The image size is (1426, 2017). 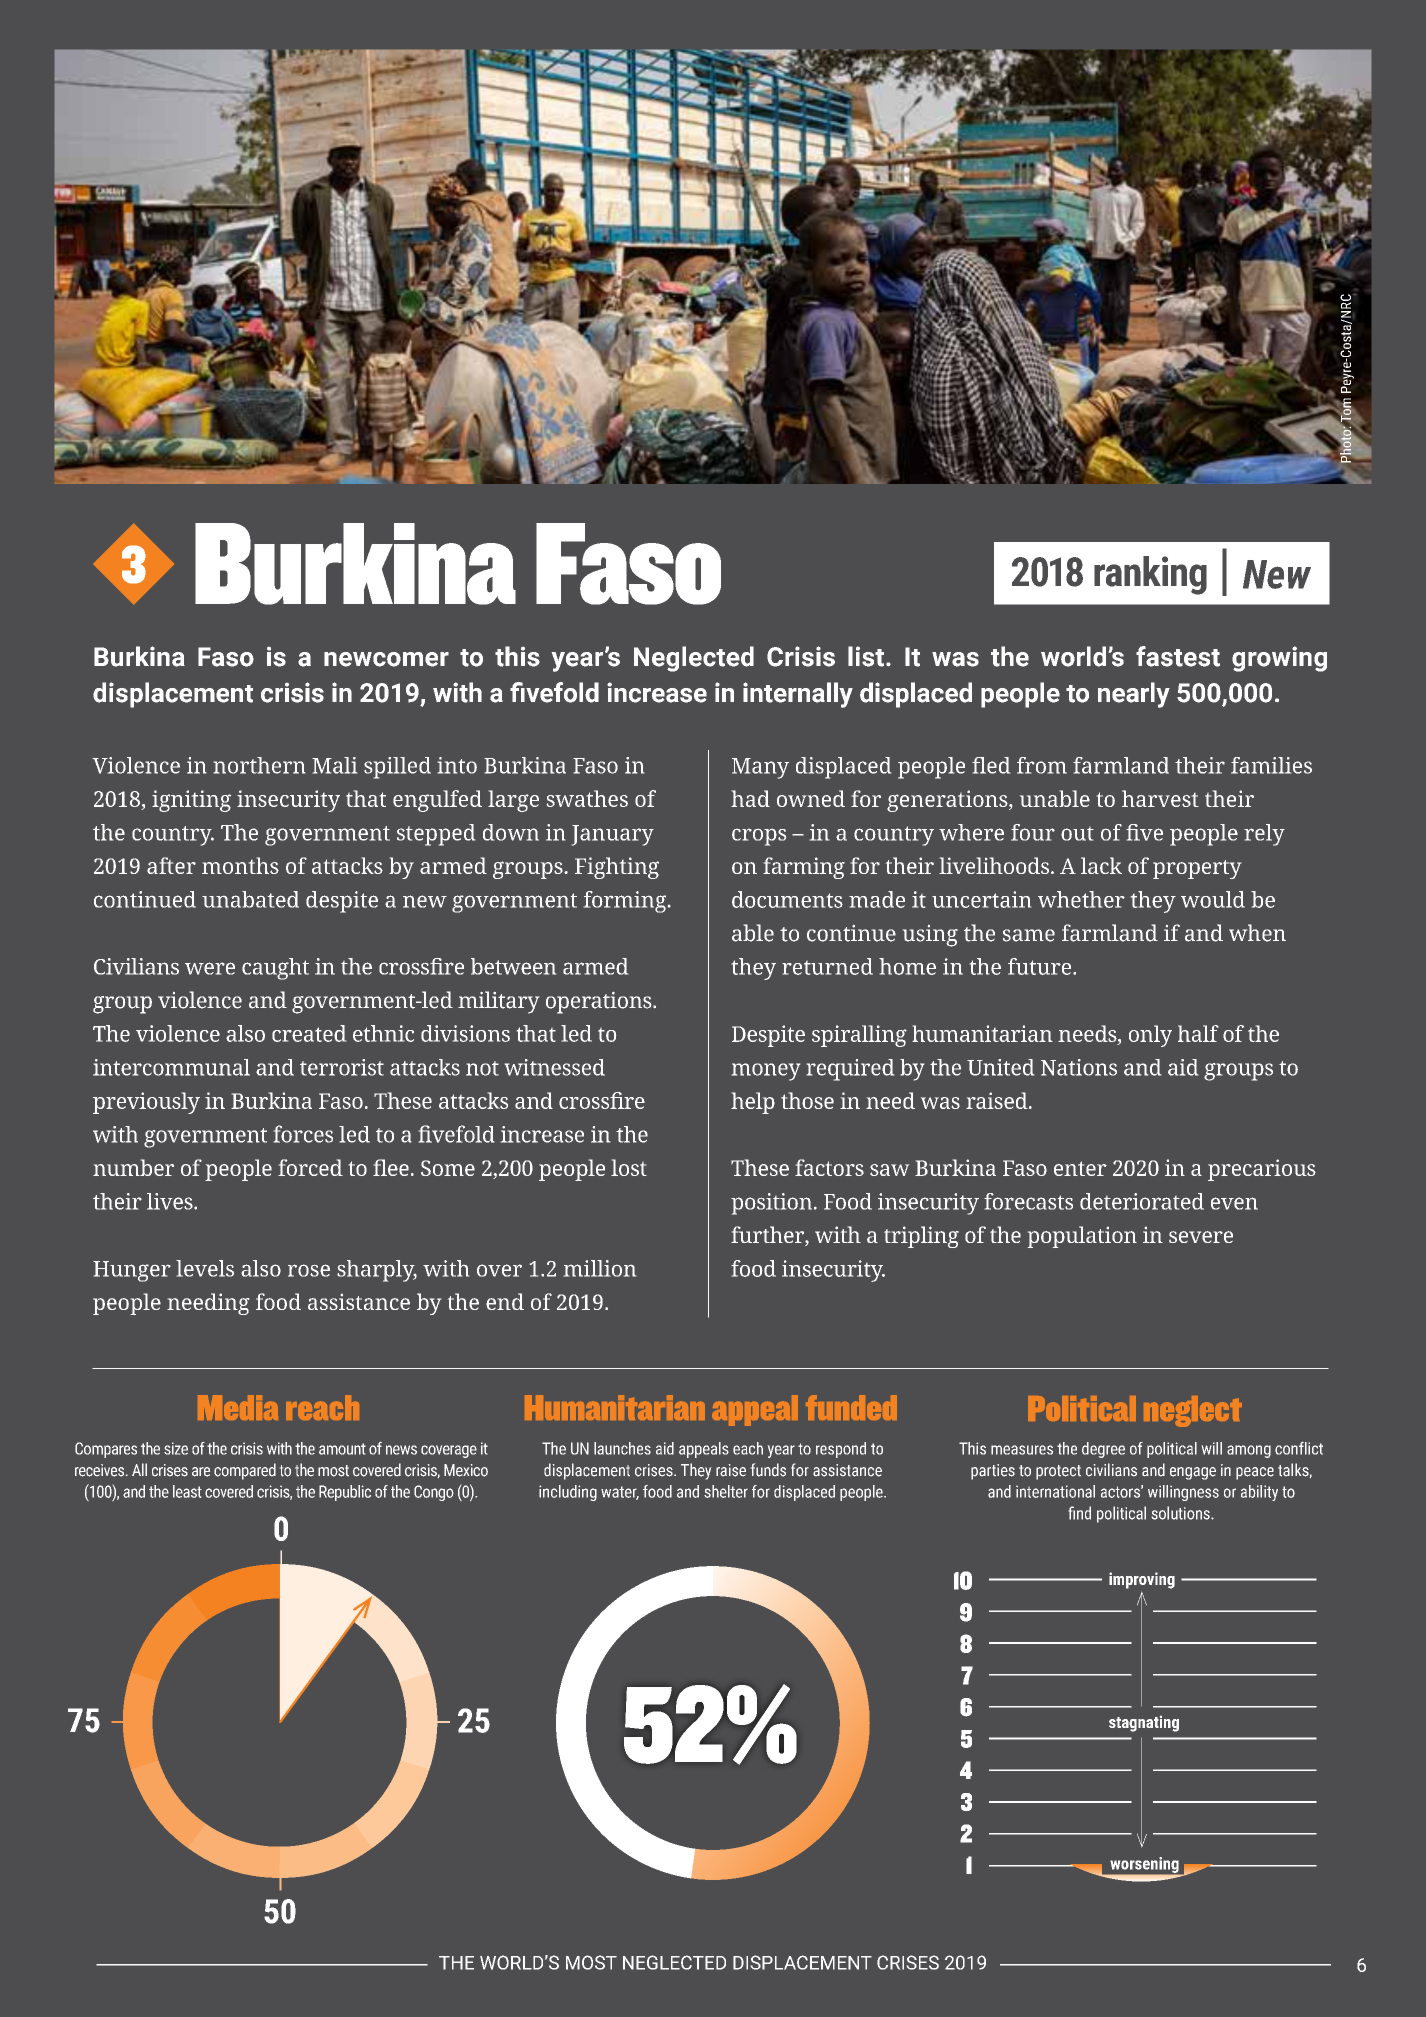 I want to click on enter, so click(x=1080, y=1168).
